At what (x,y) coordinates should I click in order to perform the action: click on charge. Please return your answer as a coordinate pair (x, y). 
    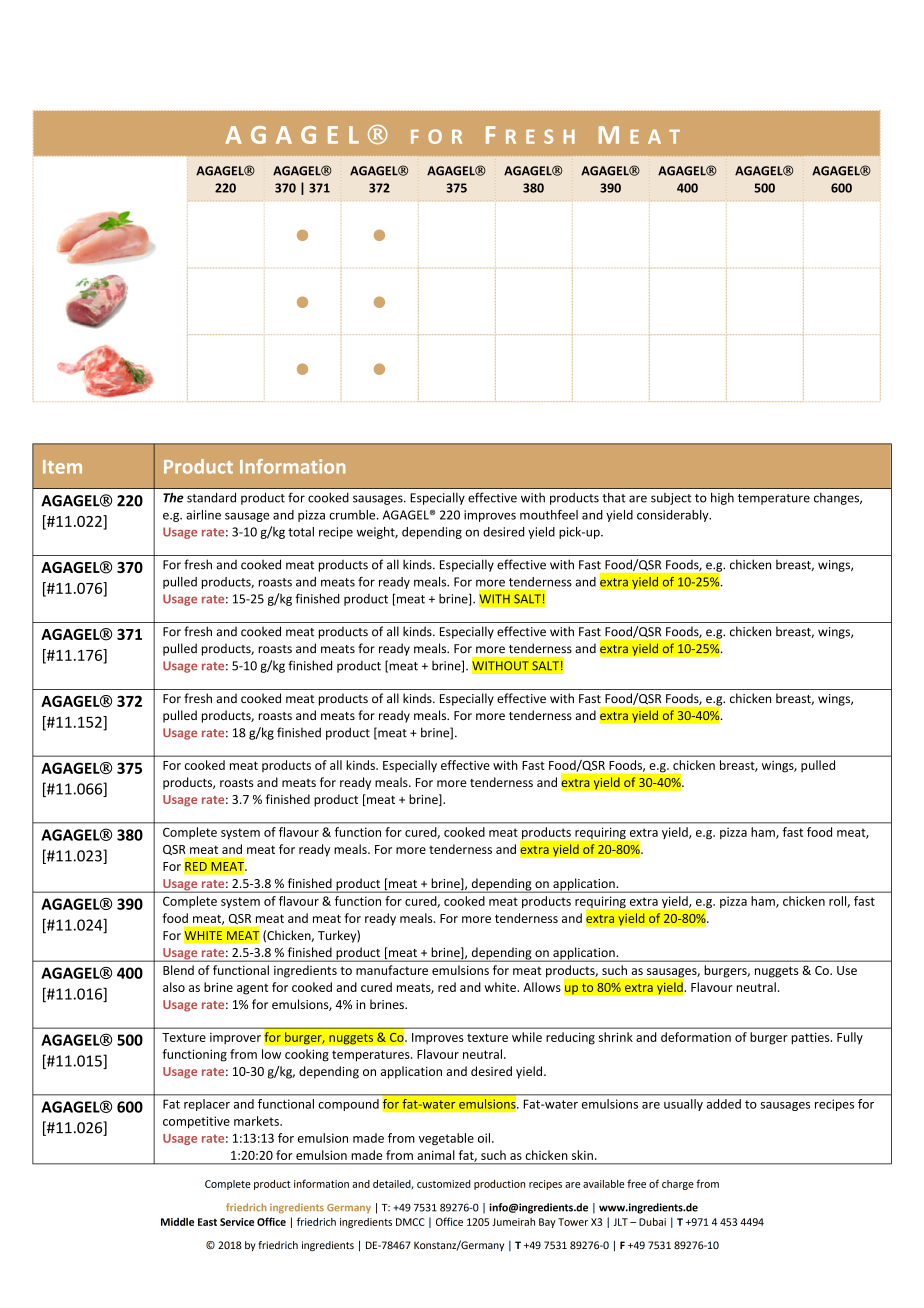
    Looking at the image, I should click on (678, 1185).
